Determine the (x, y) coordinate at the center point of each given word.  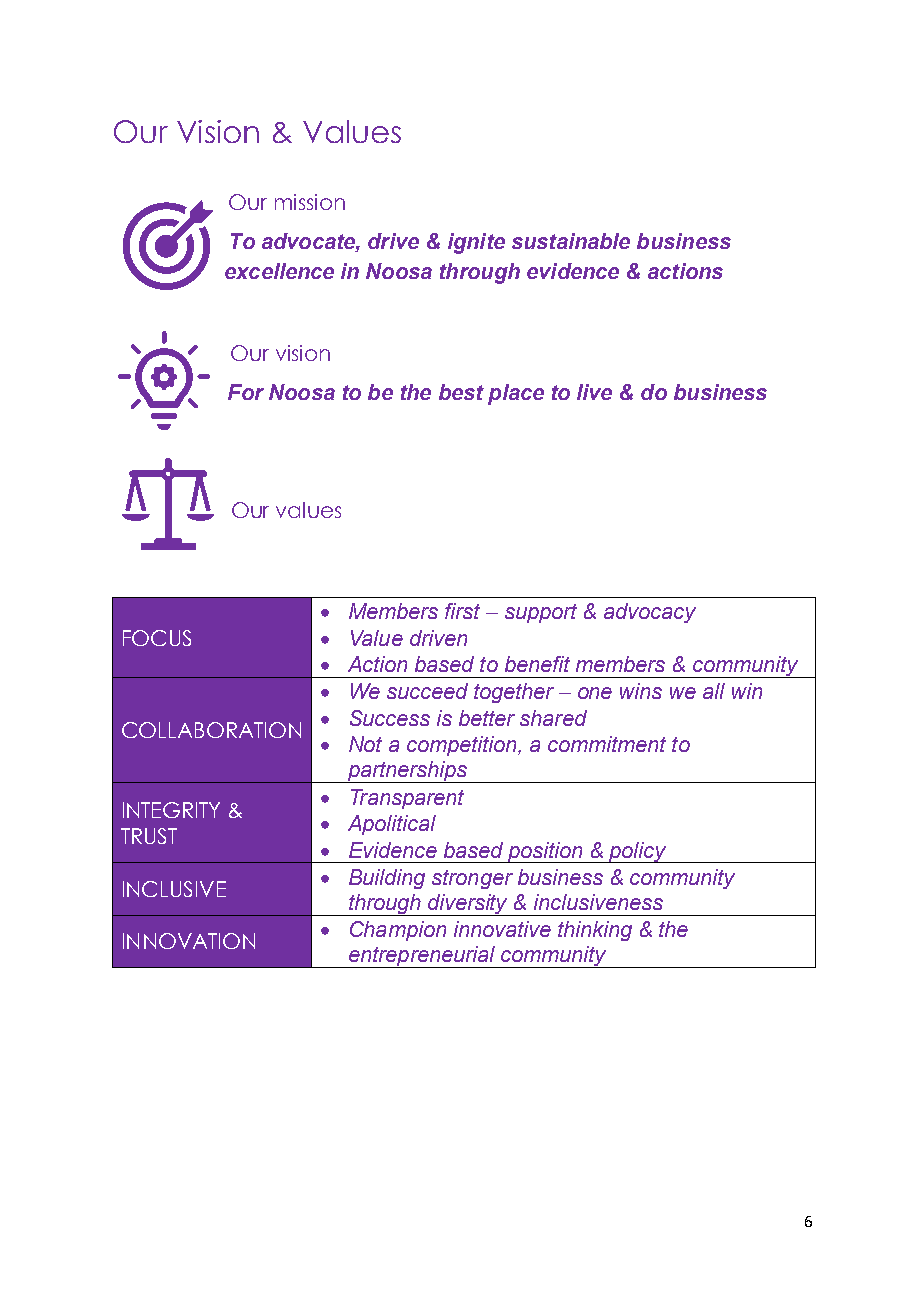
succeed (427, 691)
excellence (279, 271)
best (461, 392)
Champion (398, 931)
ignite (476, 243)
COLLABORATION (211, 730)
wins (641, 691)
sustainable (571, 241)
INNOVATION (189, 941)
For (246, 392)
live (594, 392)
